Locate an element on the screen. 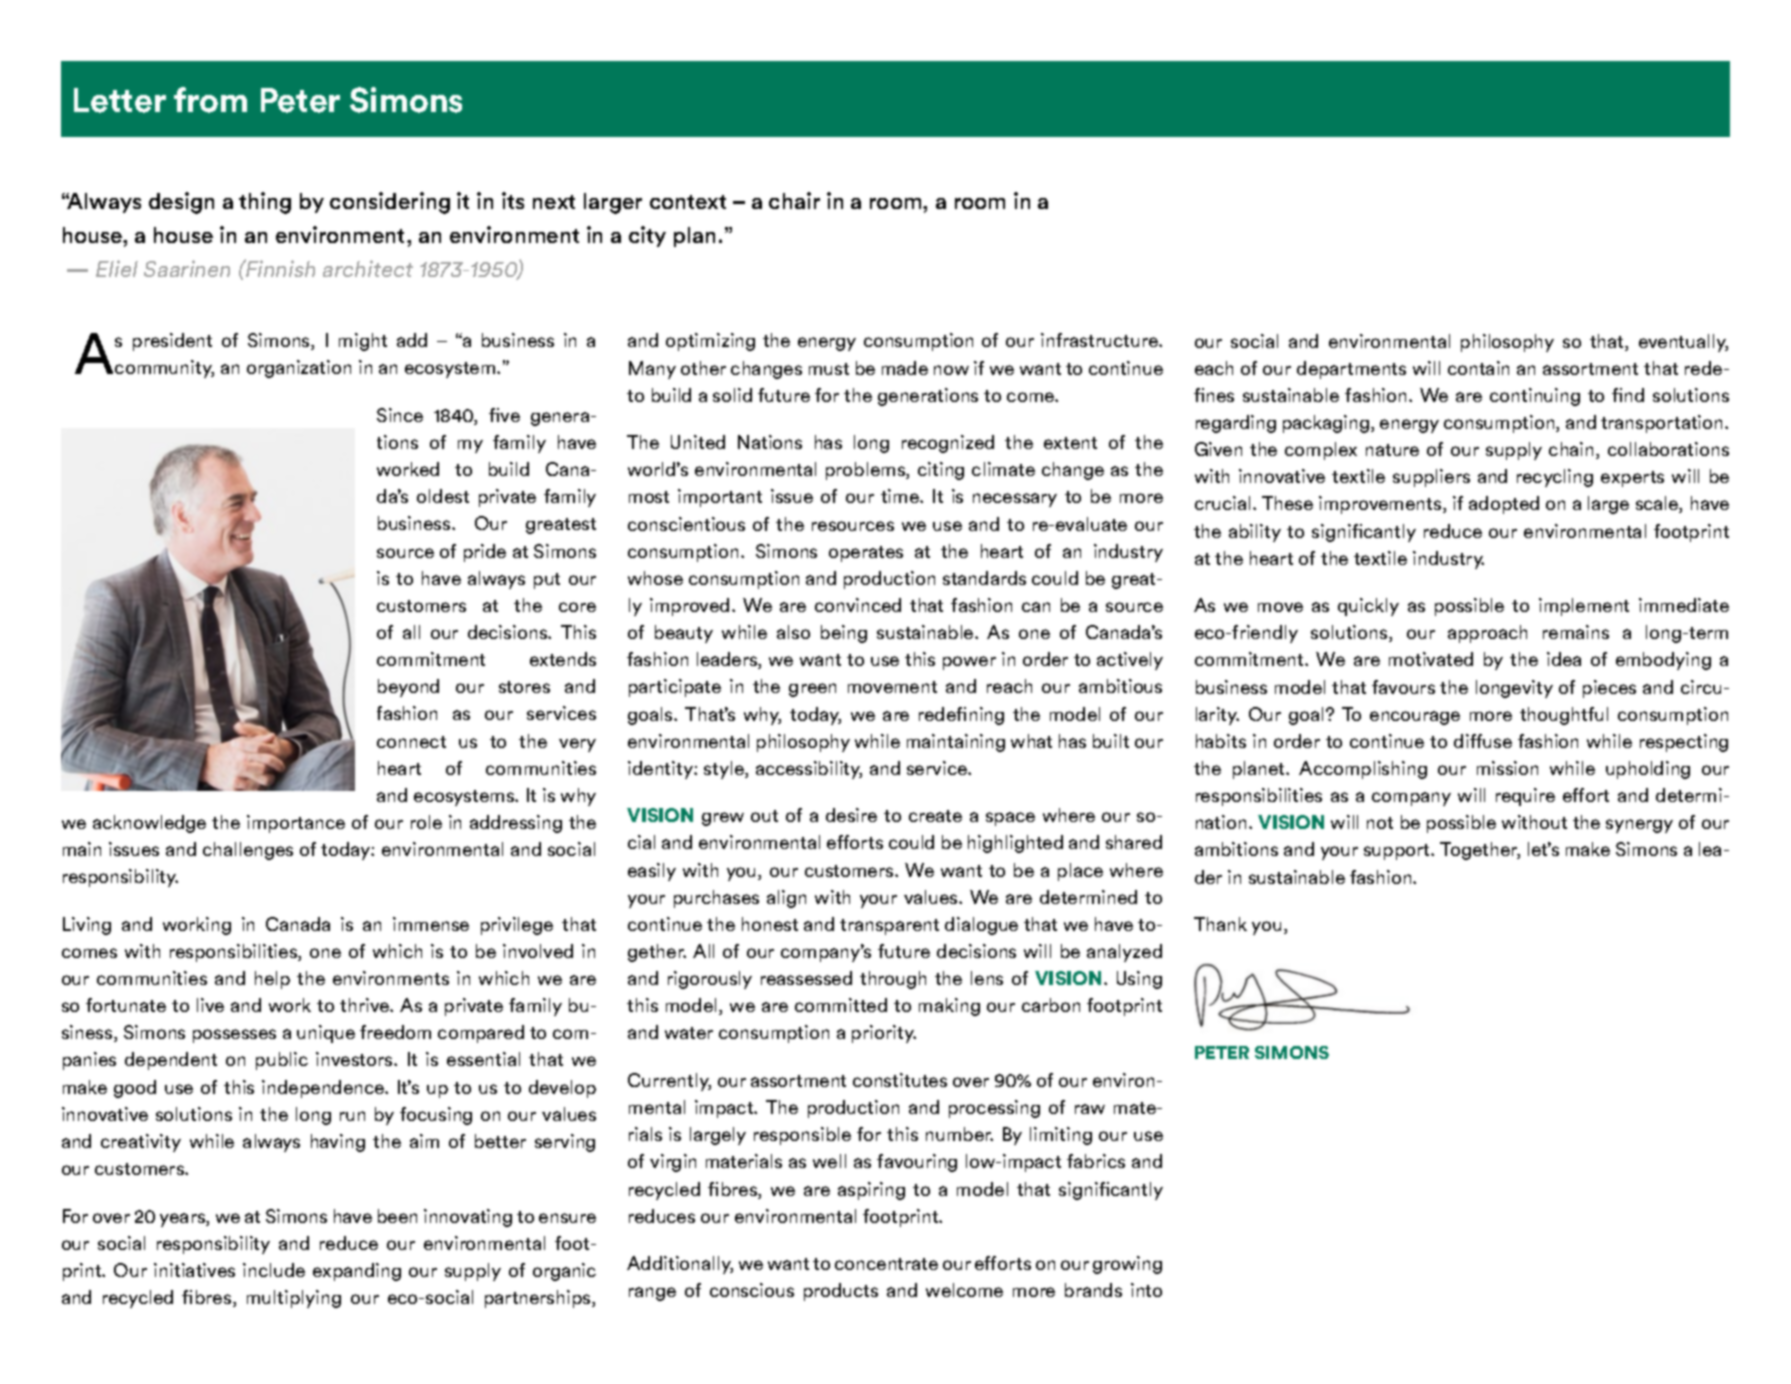  eventually is located at coordinates (1683, 343).
